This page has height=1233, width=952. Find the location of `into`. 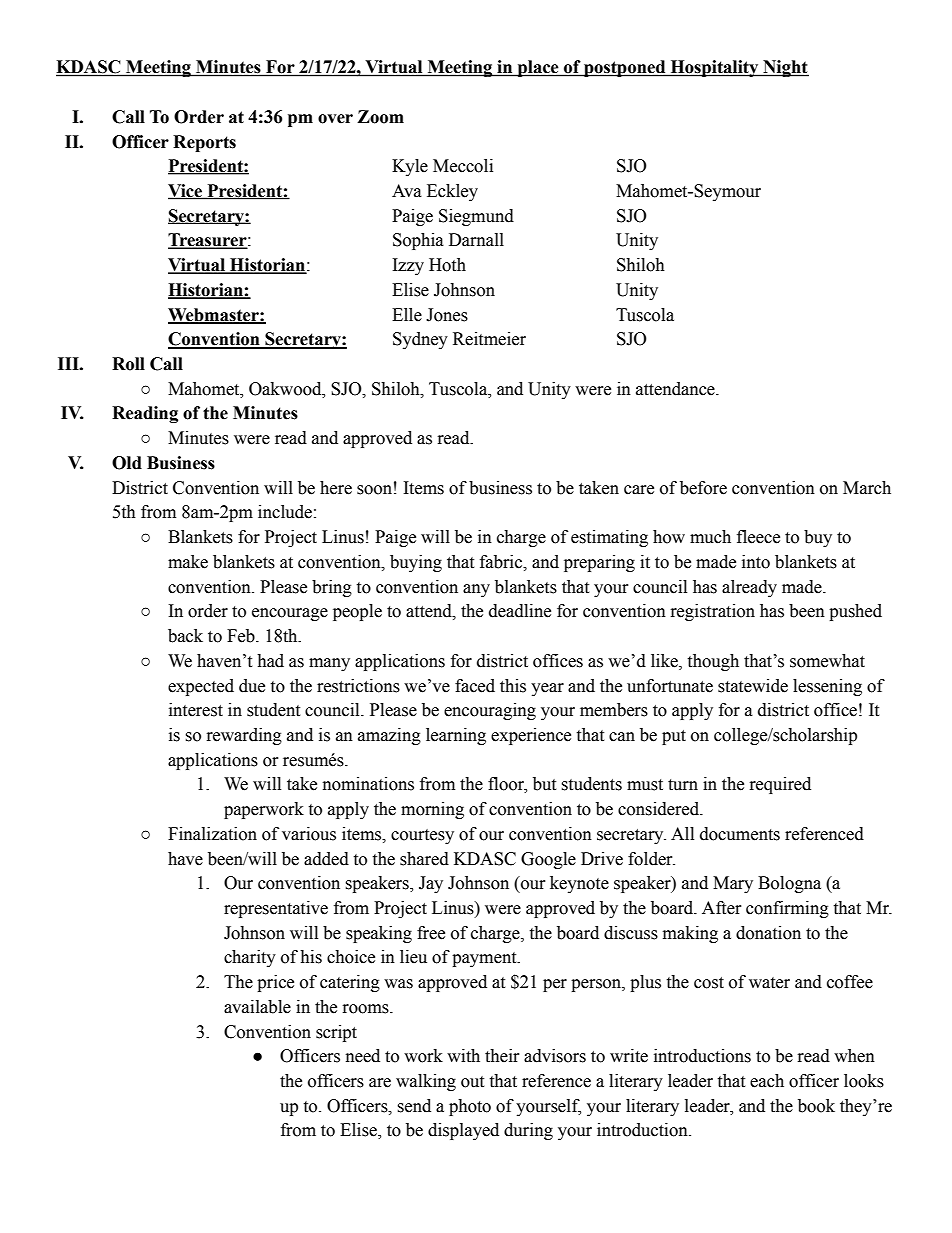

into is located at coordinates (756, 562).
